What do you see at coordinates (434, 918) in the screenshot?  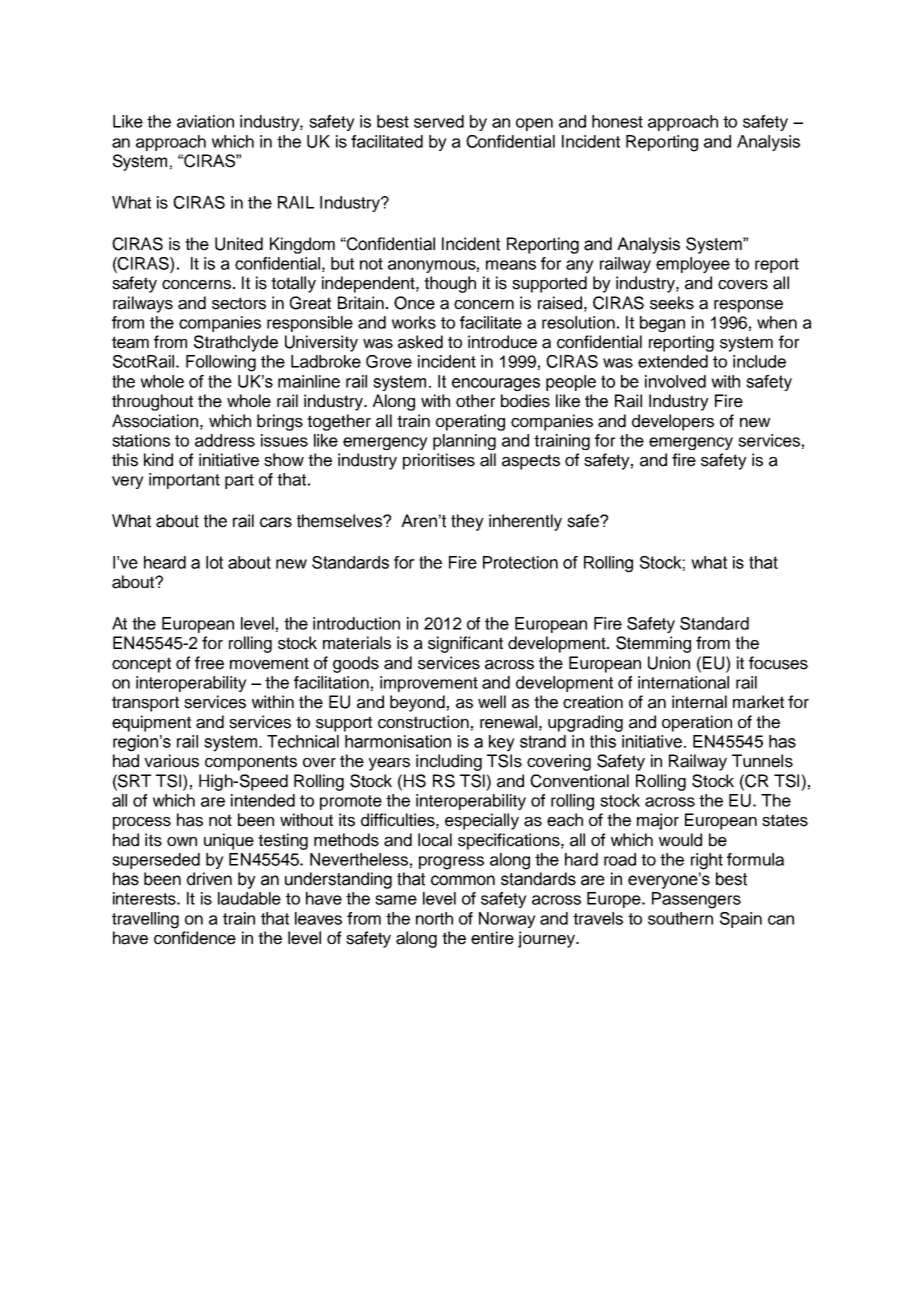 I see `north` at bounding box center [434, 918].
